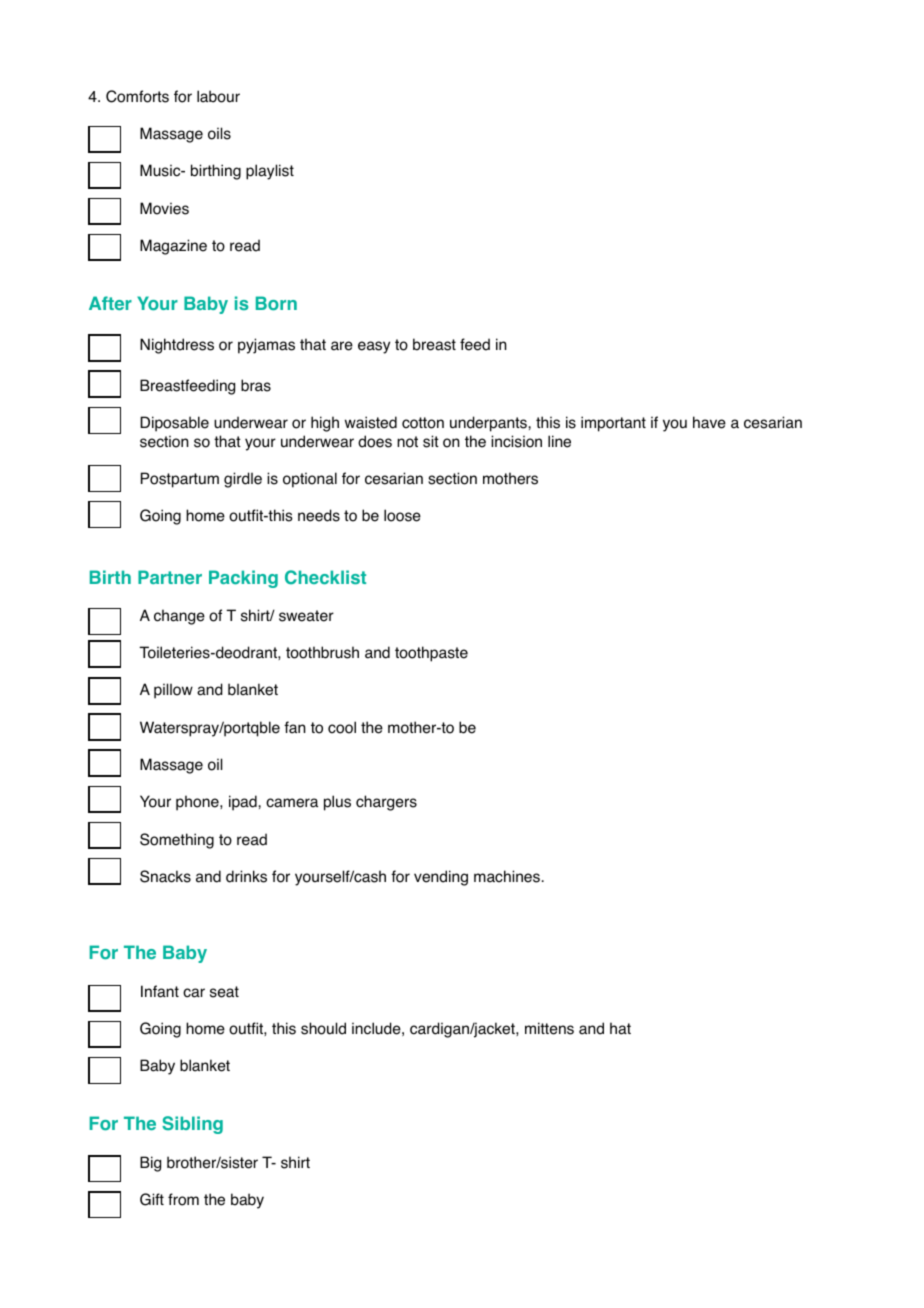 This screenshot has width=924, height=1308. I want to click on machines, so click(507, 876).
